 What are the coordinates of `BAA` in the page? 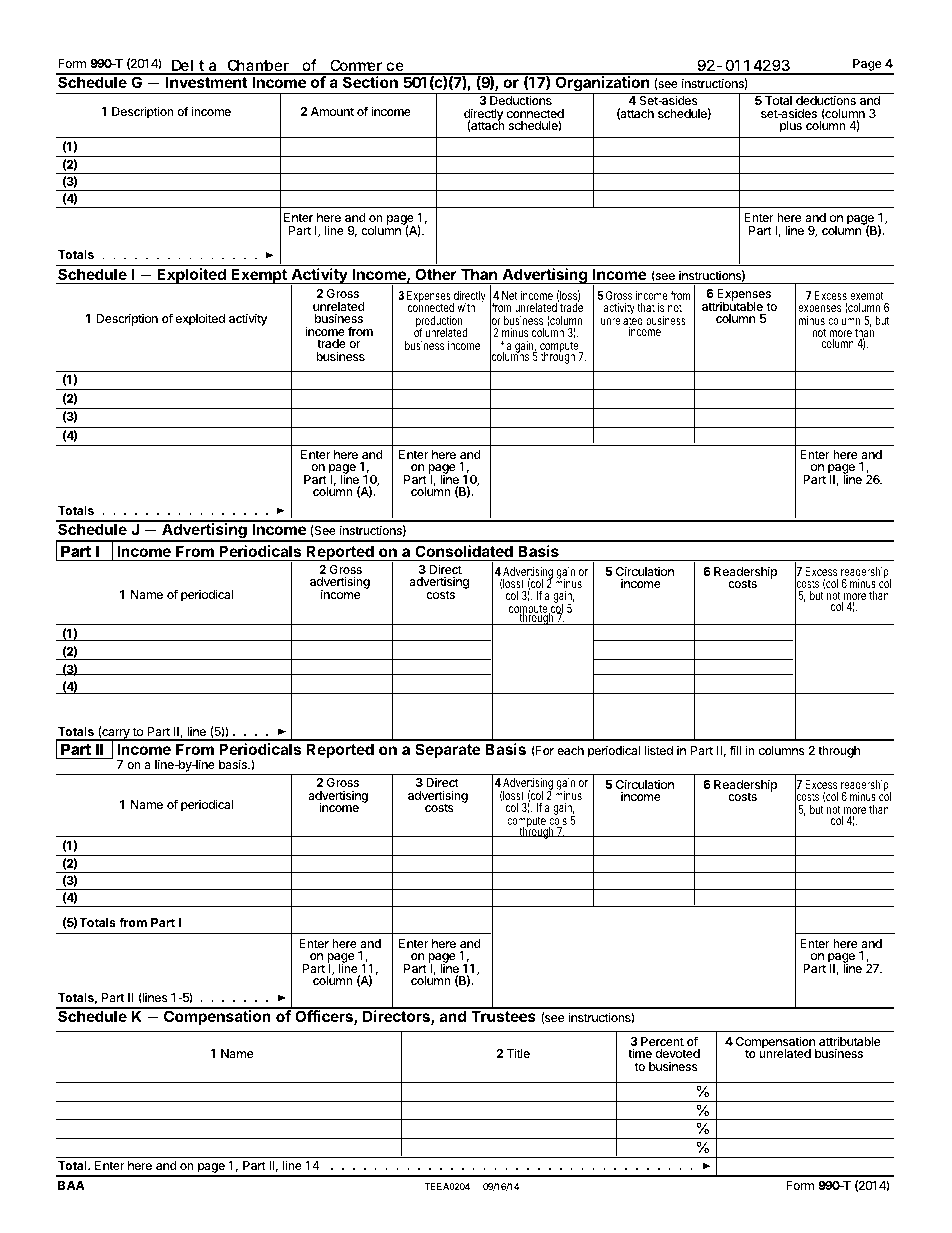 It's located at (71, 1185).
